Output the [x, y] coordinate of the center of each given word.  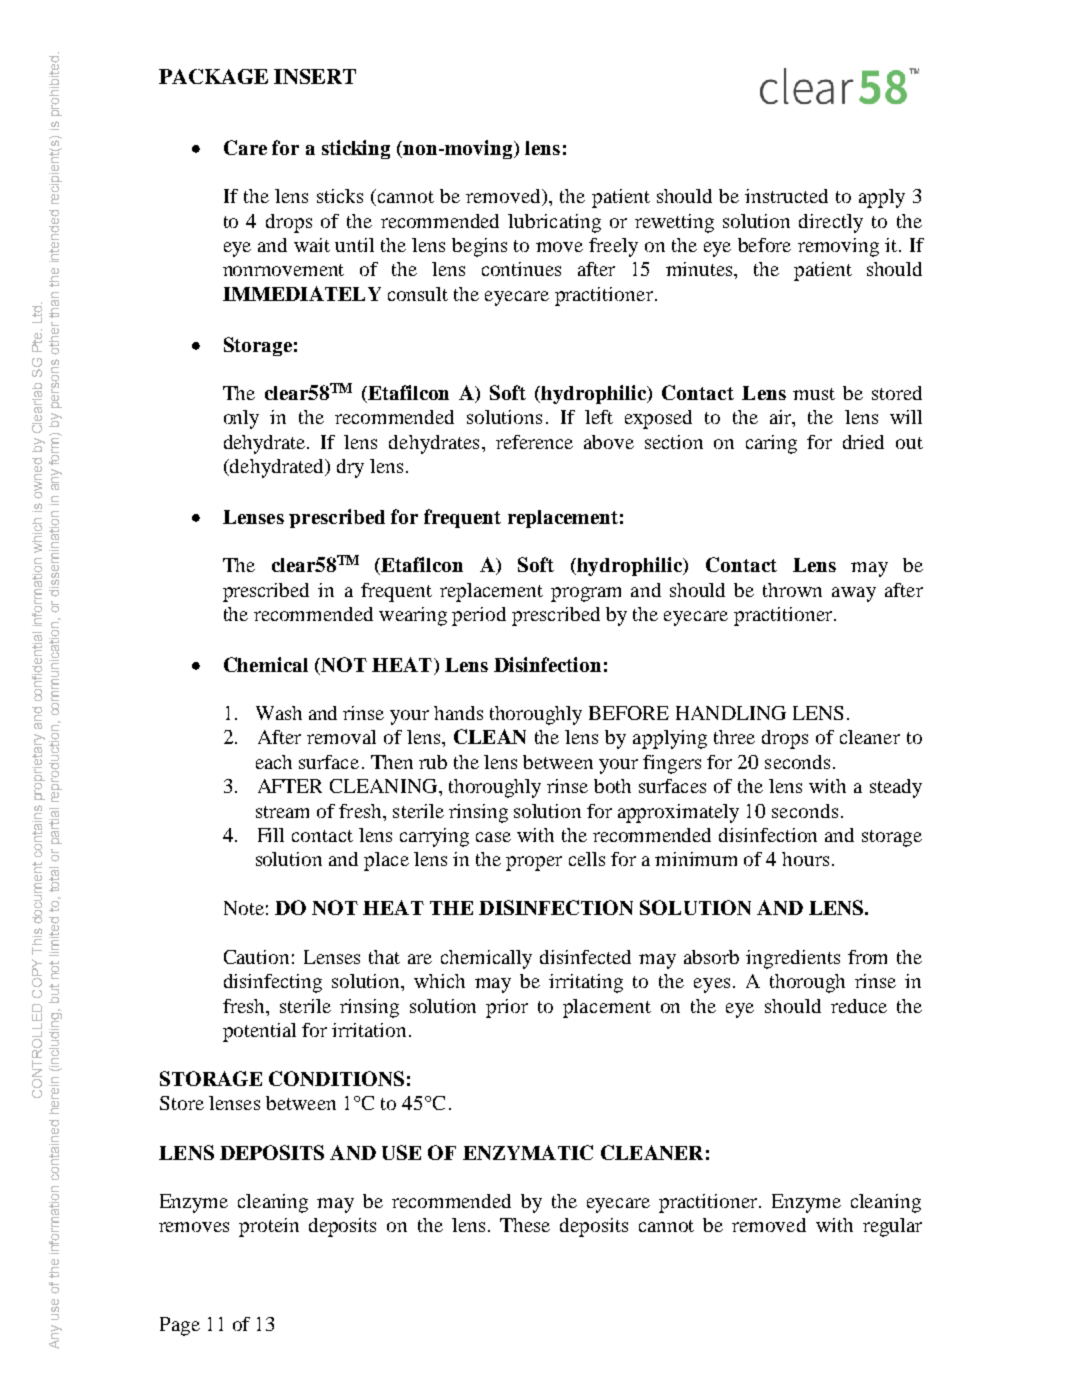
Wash [279, 713]
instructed [786, 196]
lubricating [554, 223]
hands [458, 713]
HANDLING [731, 713]
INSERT [315, 76]
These [525, 1225]
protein [269, 1227]
